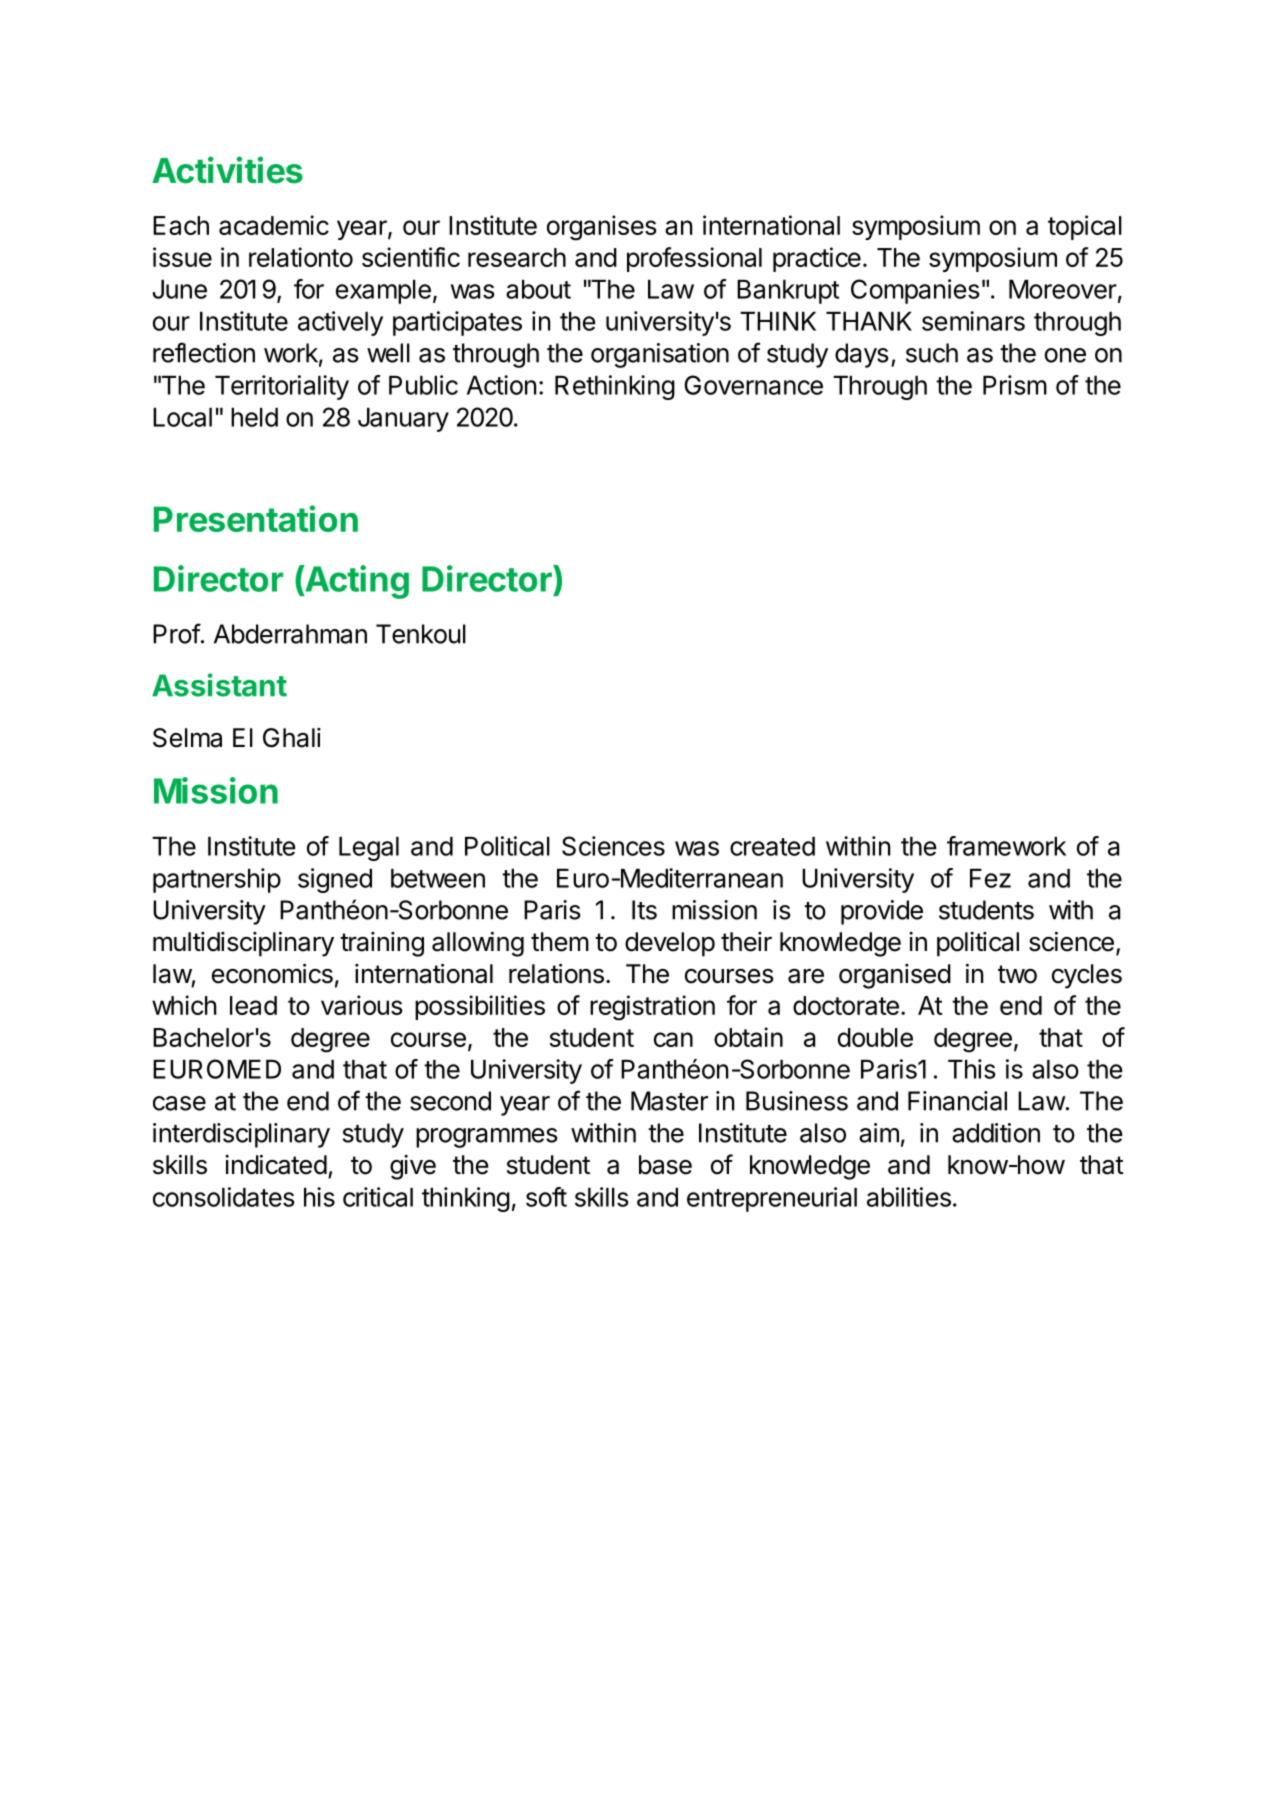 This image has width=1274, height=1802. I want to click on Prism, so click(1015, 385).
